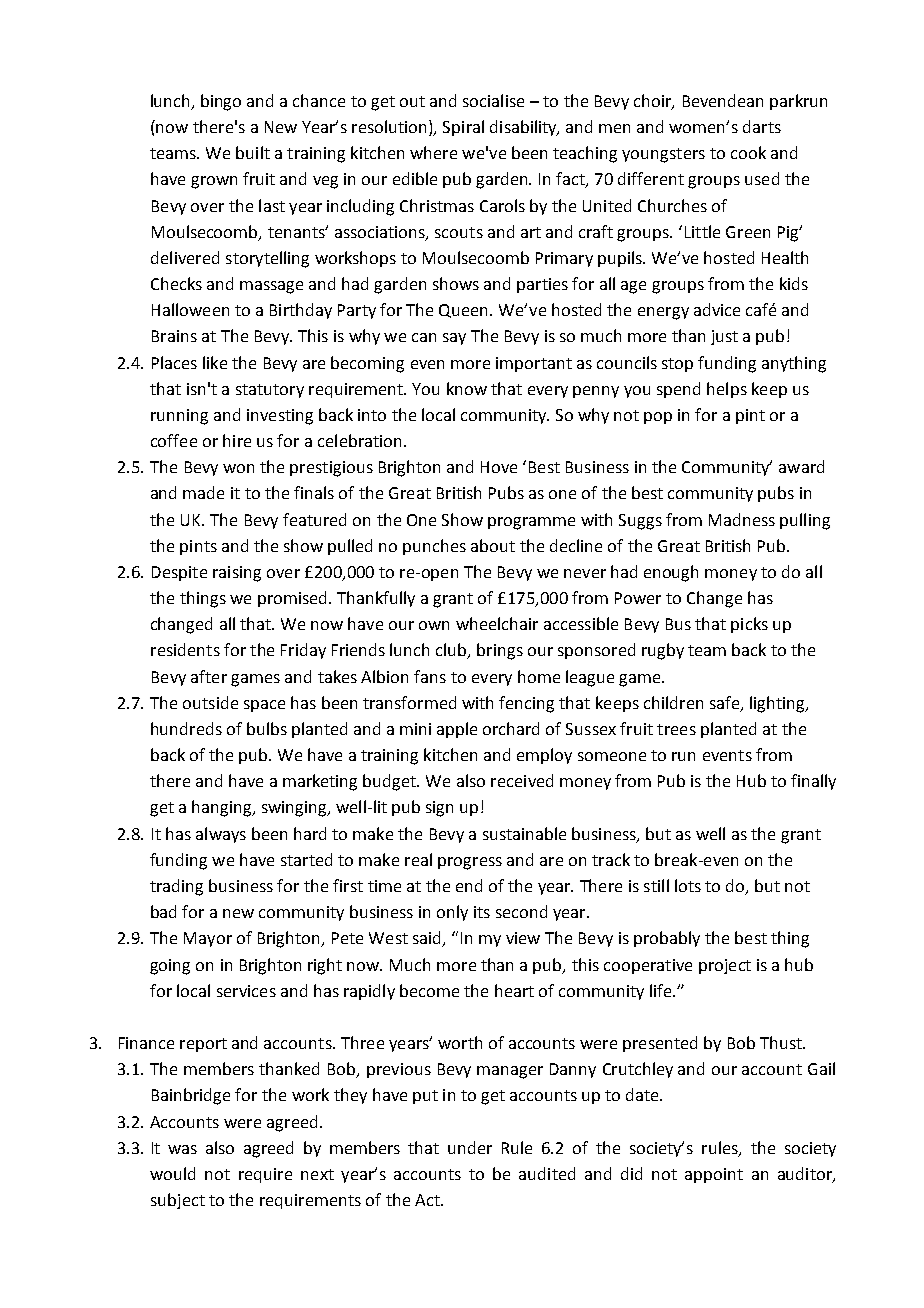 This document has width=924, height=1308. What do you see at coordinates (482, 912) in the document?
I see `its` at bounding box center [482, 912].
